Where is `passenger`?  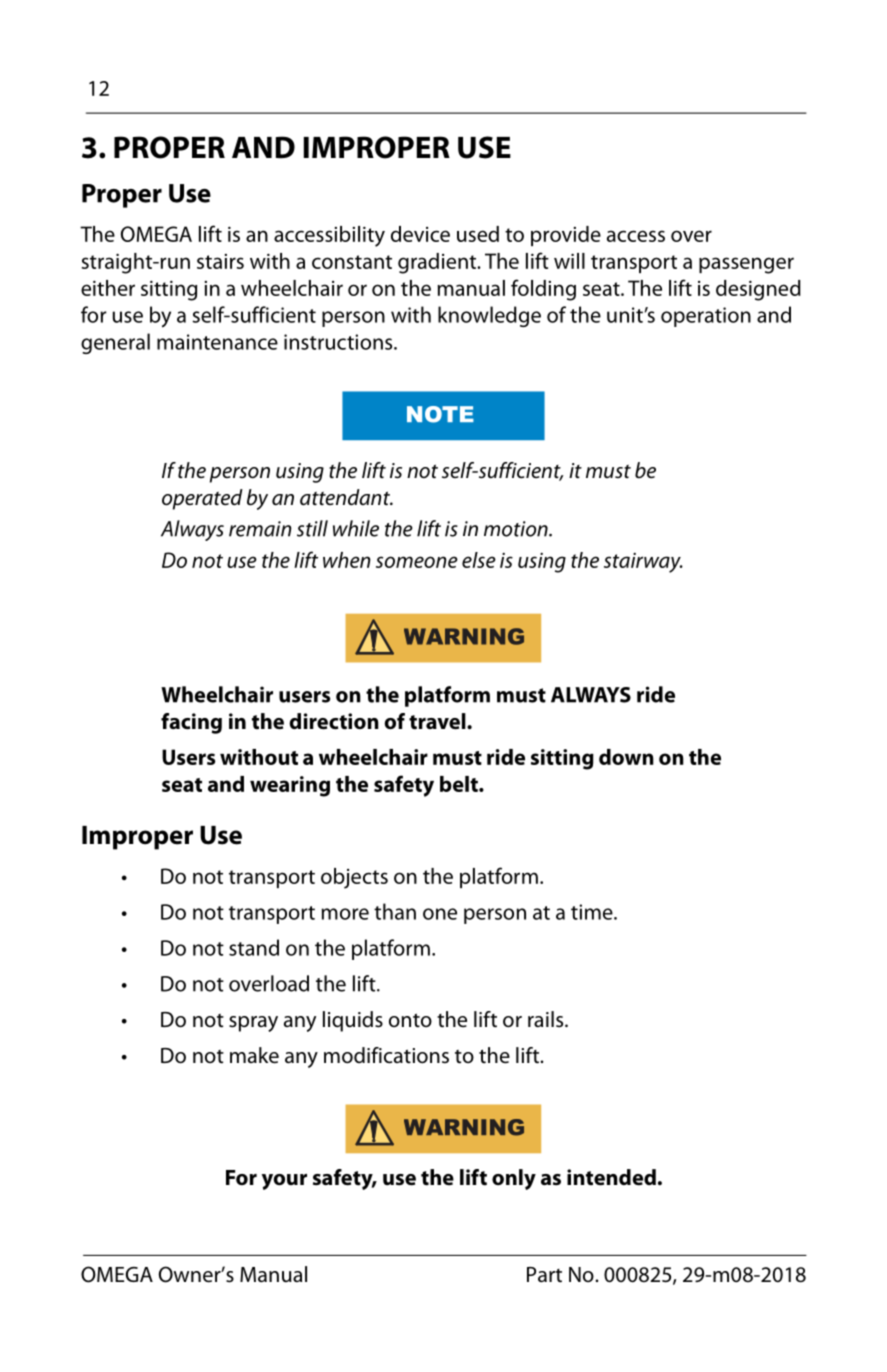
passenger is located at coordinates (746, 265).
